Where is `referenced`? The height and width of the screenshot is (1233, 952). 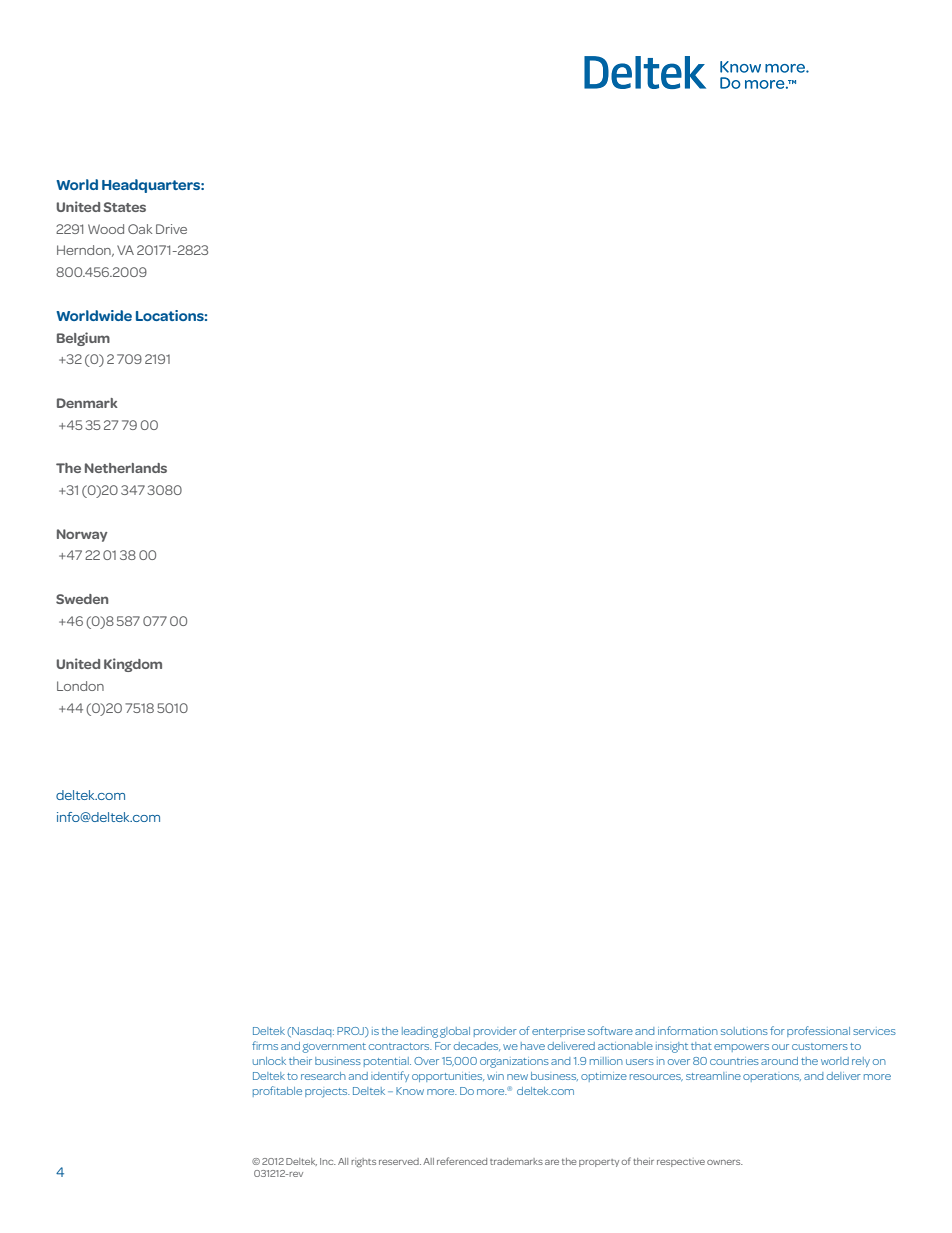 referenced is located at coordinates (462, 1161).
